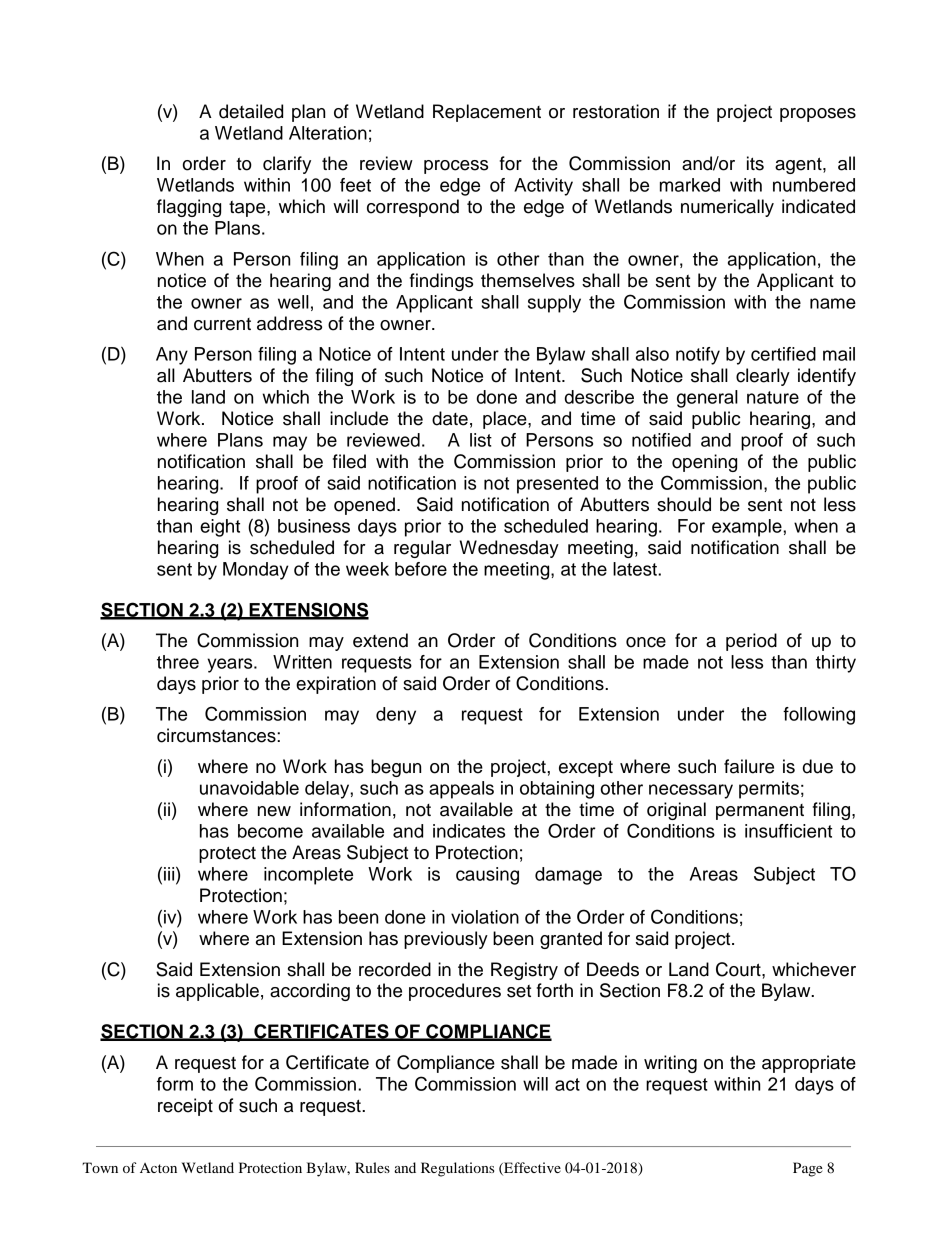 This screenshot has width=952, height=1233. I want to click on agent, so click(799, 165).
